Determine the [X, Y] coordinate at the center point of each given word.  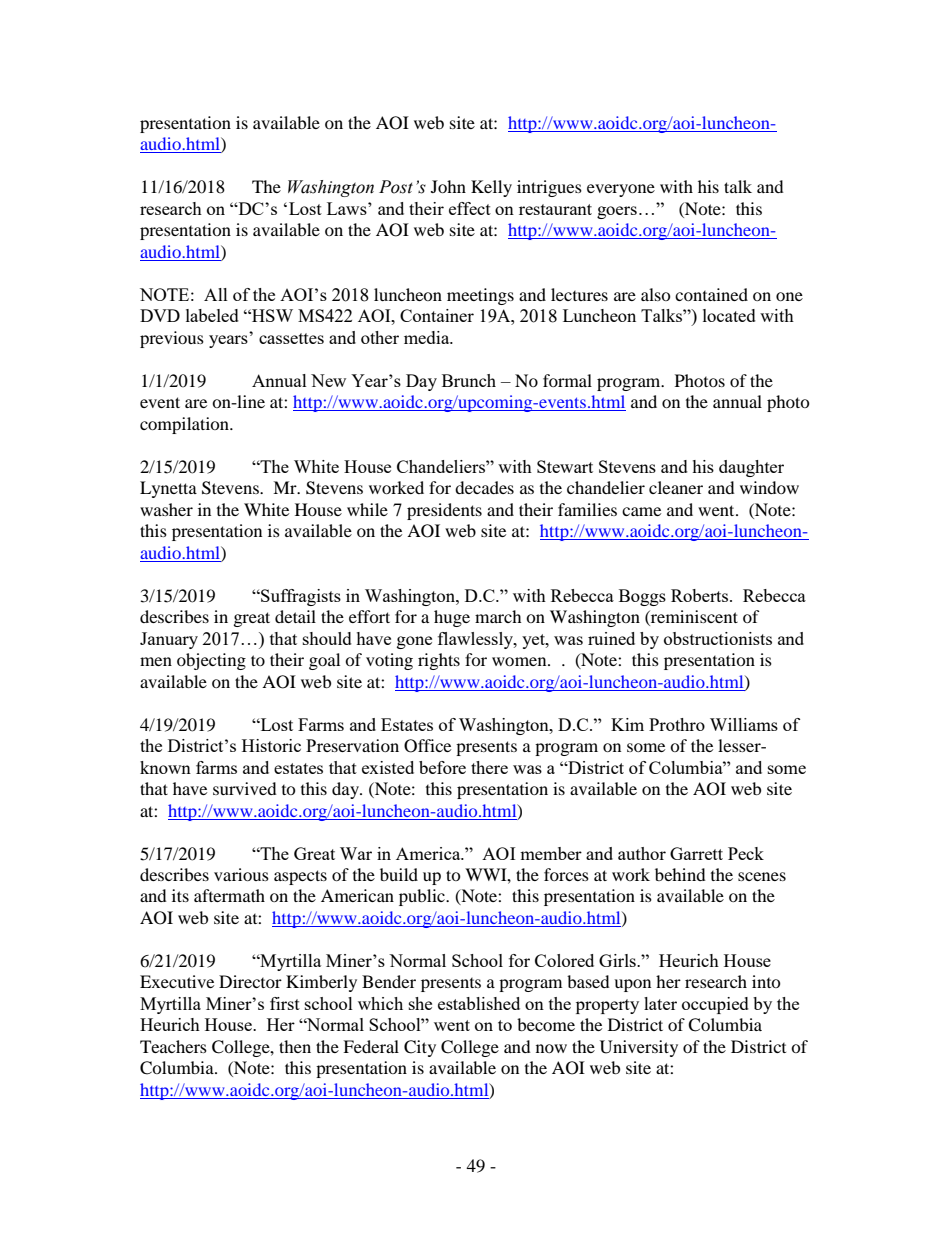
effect [470, 208]
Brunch [469, 380]
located [729, 315]
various [241, 874]
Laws [348, 208]
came [641, 511]
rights [439, 661]
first [285, 1003]
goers [617, 212]
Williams [744, 724]
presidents [444, 511]
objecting [211, 661]
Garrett [696, 853]
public [423, 897]
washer [166, 509]
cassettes [291, 338]
